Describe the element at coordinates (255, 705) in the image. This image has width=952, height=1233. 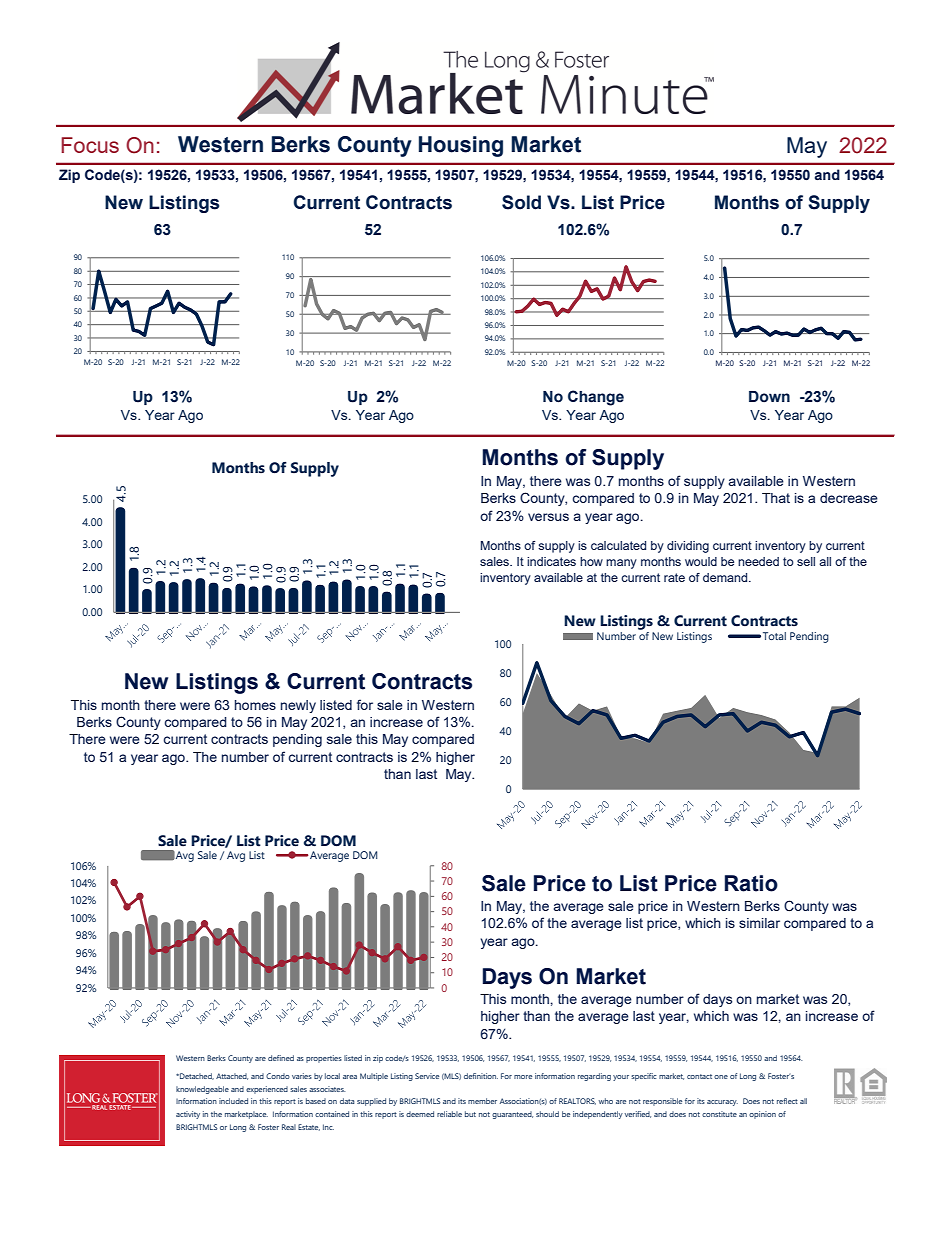
I see `homes` at that location.
